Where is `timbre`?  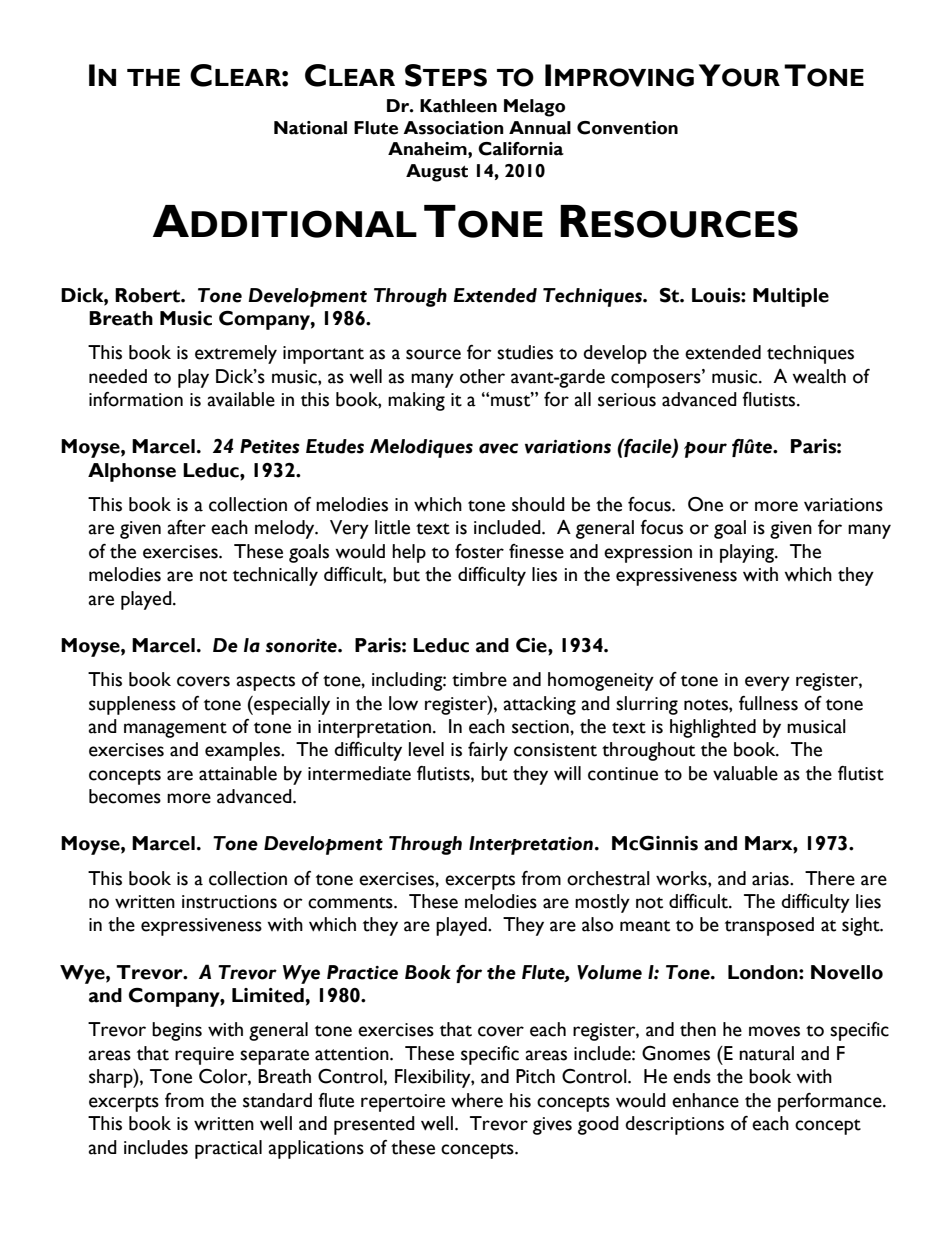
timbre is located at coordinates (479, 679).
